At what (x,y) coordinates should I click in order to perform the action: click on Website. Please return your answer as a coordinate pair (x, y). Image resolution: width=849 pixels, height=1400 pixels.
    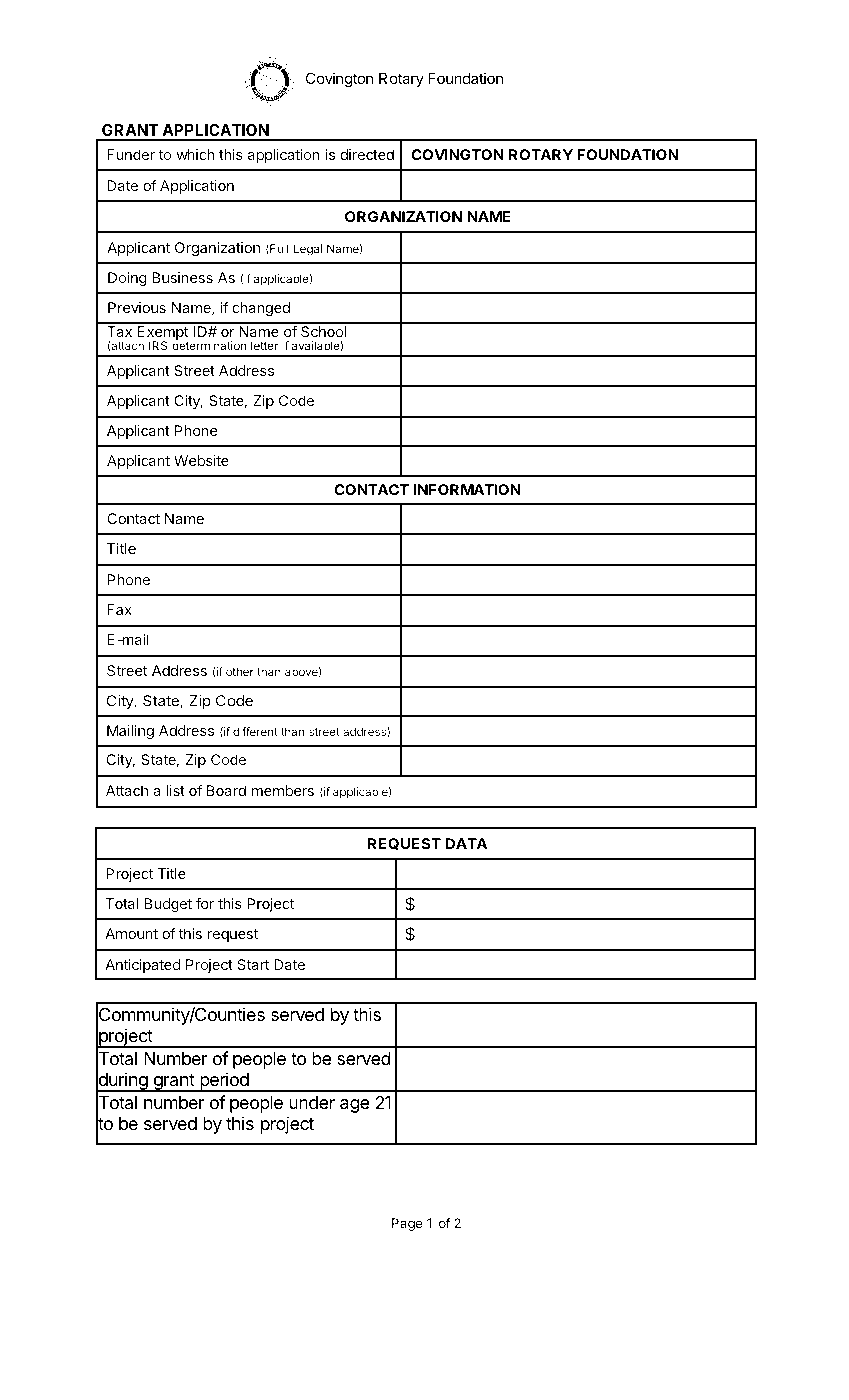
    Looking at the image, I should click on (201, 460).
